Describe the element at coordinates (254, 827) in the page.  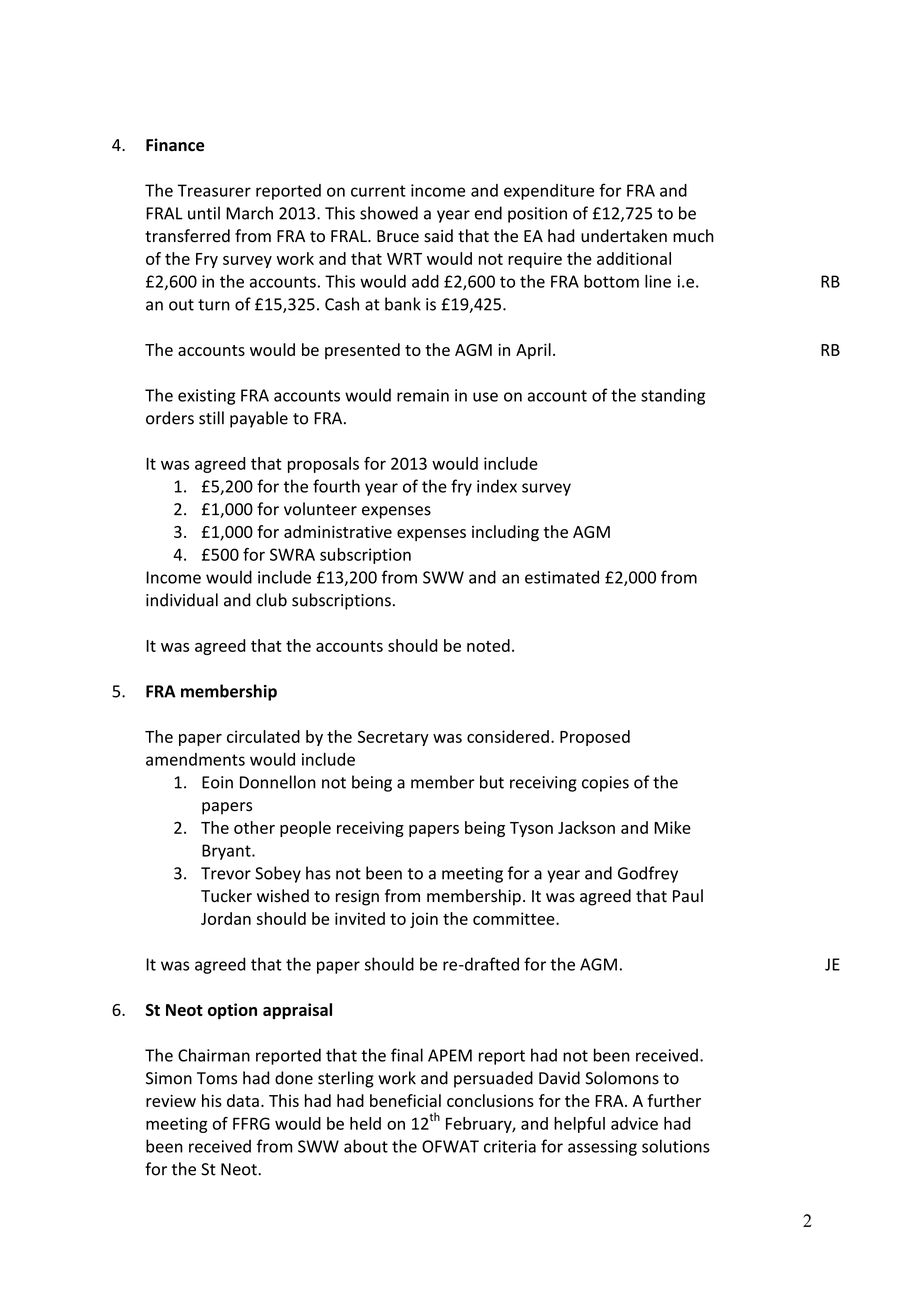
I see `other` at that location.
